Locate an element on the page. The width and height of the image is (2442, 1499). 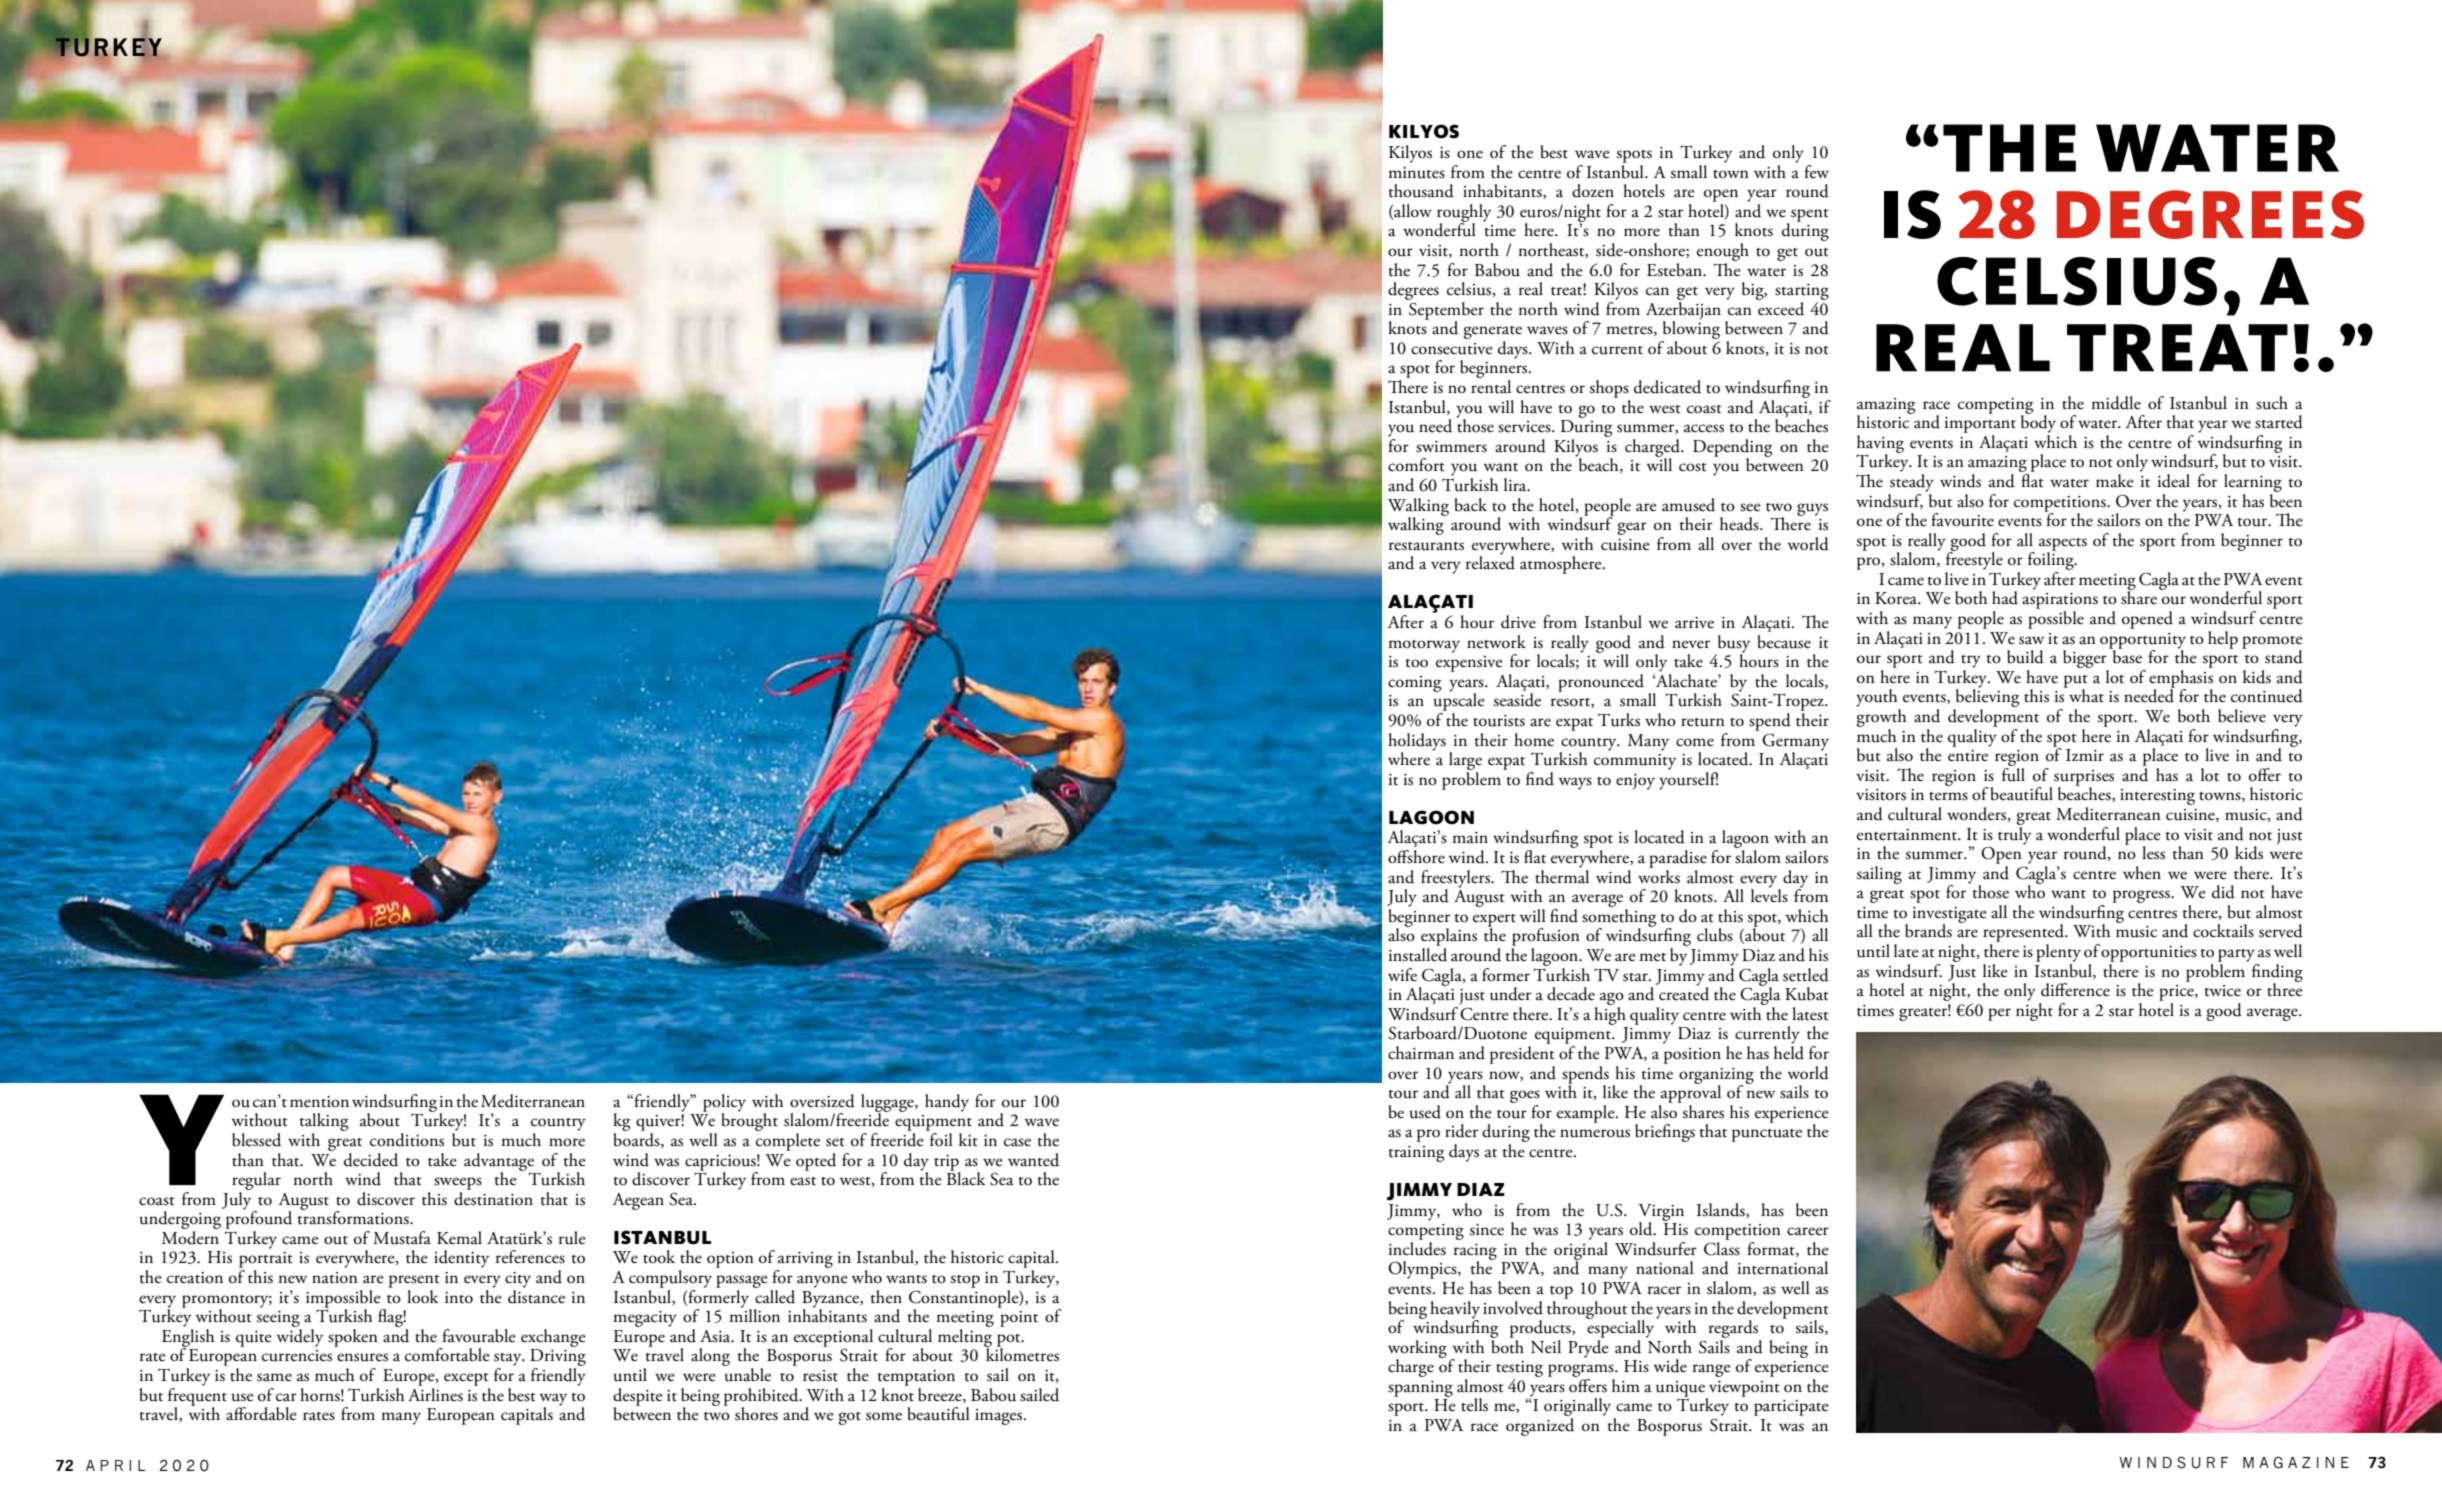
aspirations is located at coordinates (2060, 602).
